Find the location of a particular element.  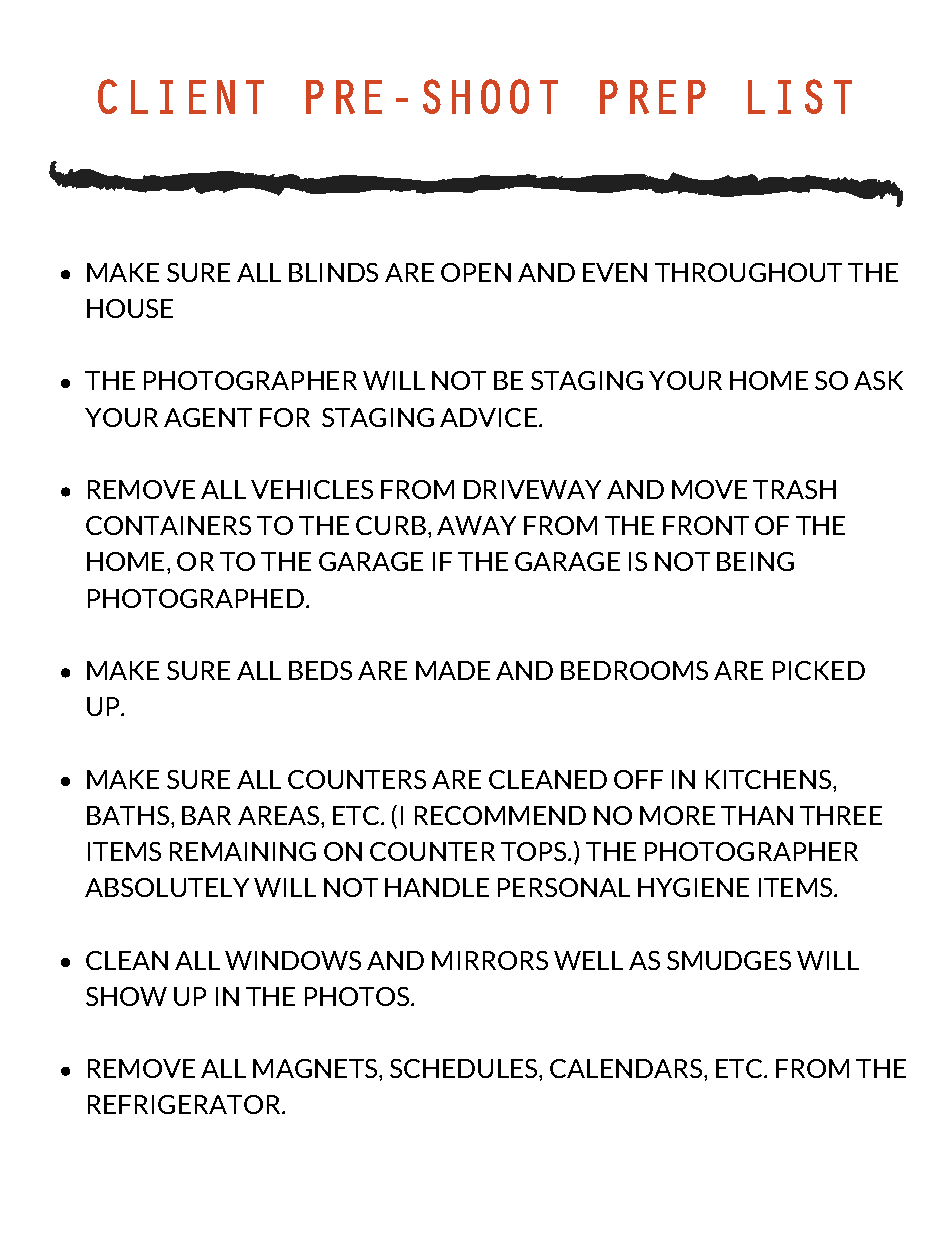

THAN is located at coordinates (757, 815).
